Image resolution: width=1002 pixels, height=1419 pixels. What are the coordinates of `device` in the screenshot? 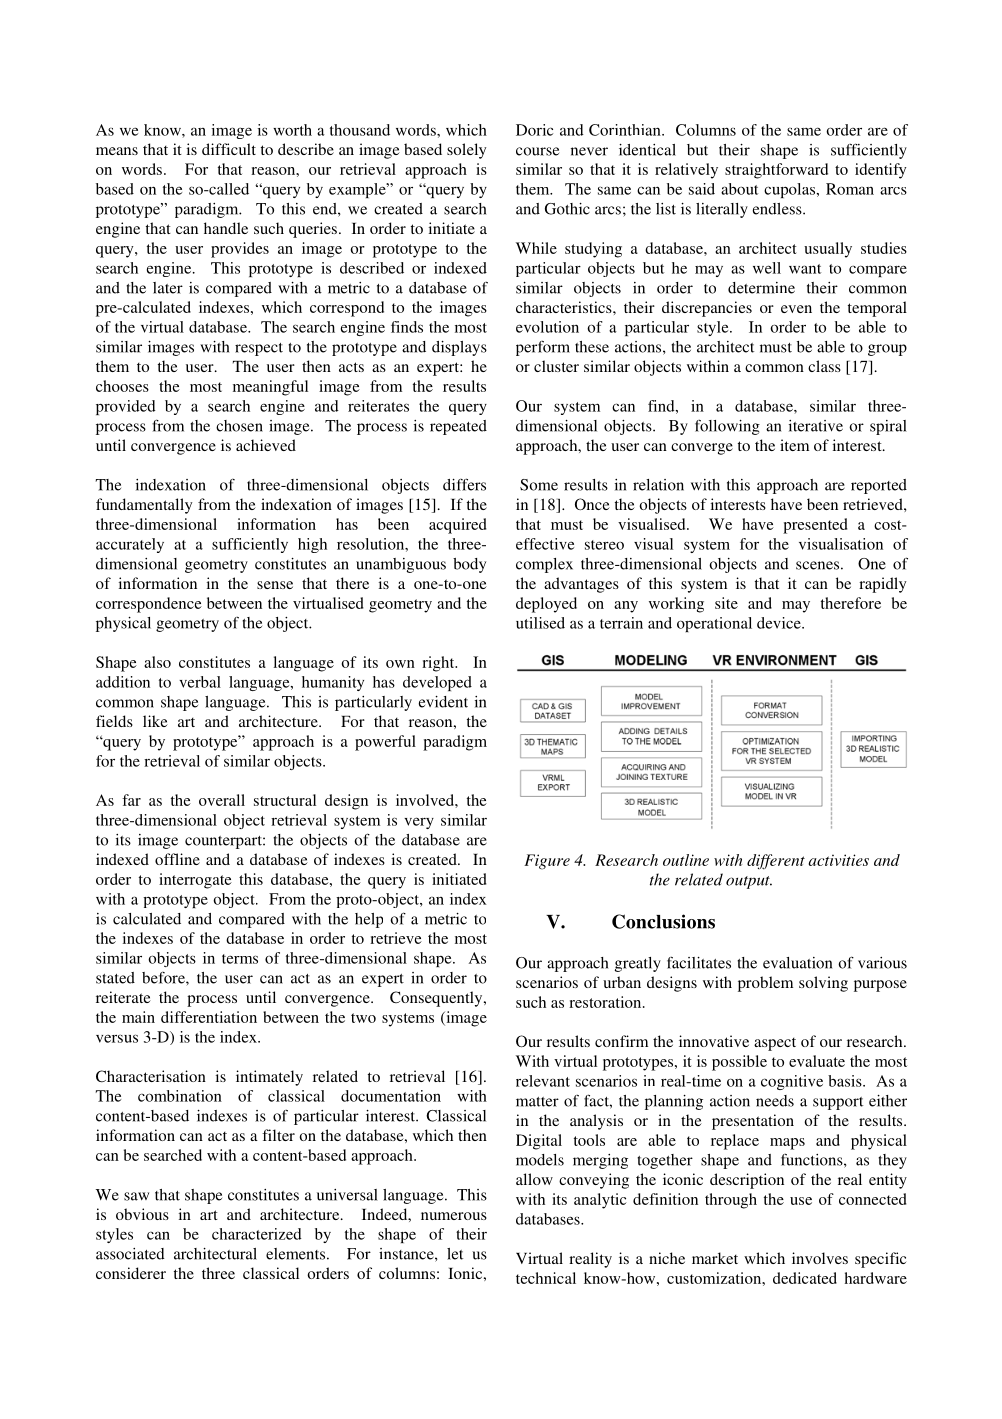 It's located at (780, 623).
